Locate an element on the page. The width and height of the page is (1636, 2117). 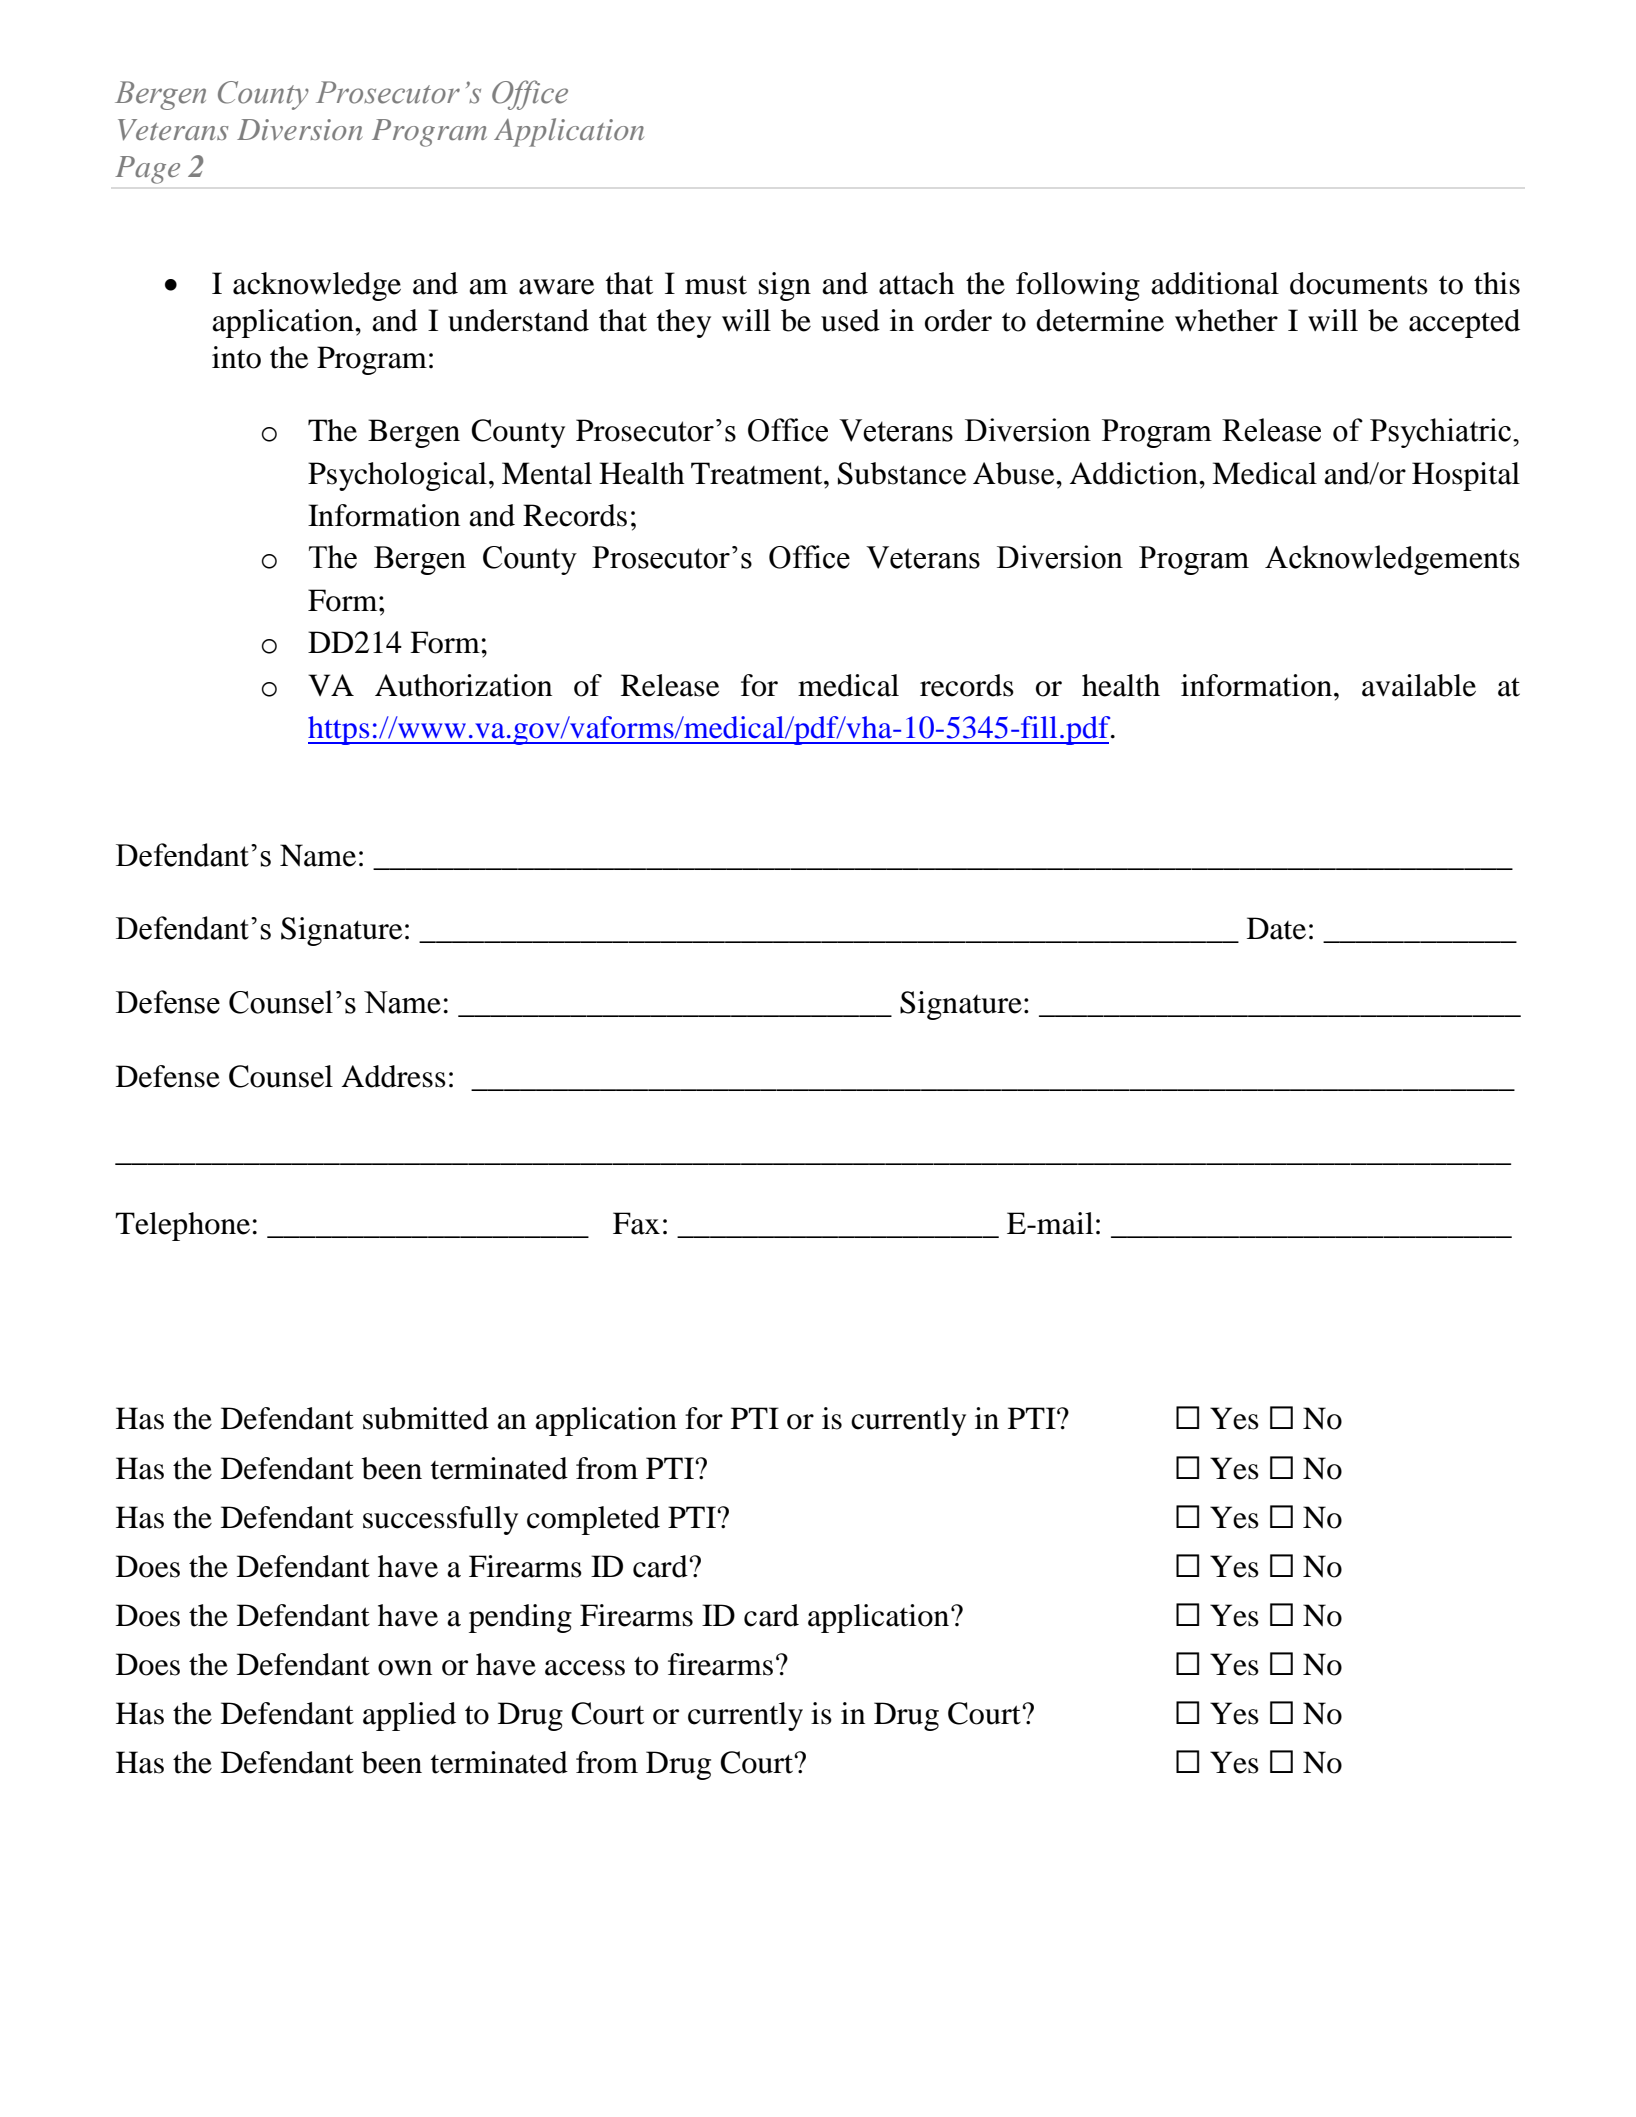
Address is located at coordinates (394, 1076).
